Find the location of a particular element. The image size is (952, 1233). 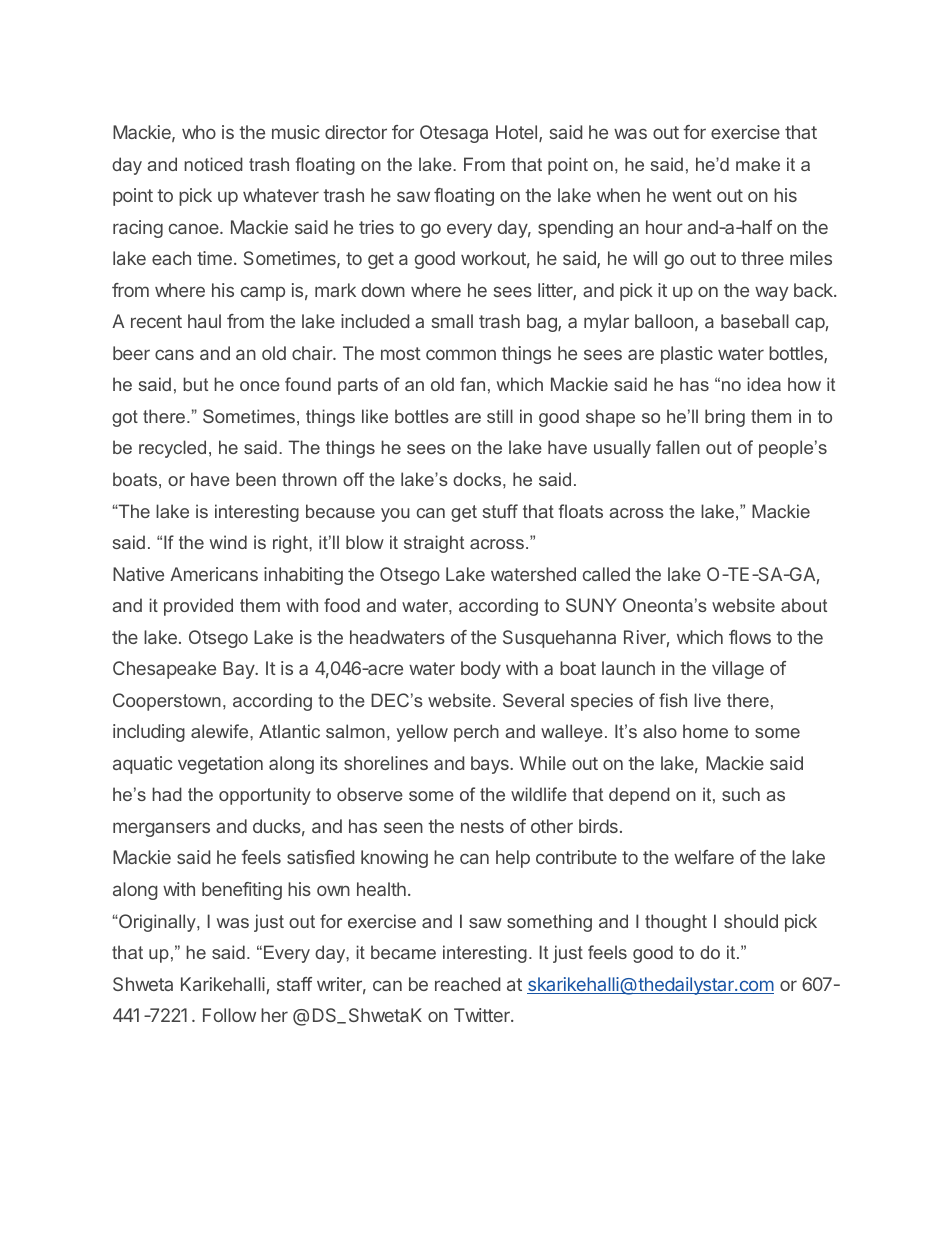

noticed is located at coordinates (213, 164).
